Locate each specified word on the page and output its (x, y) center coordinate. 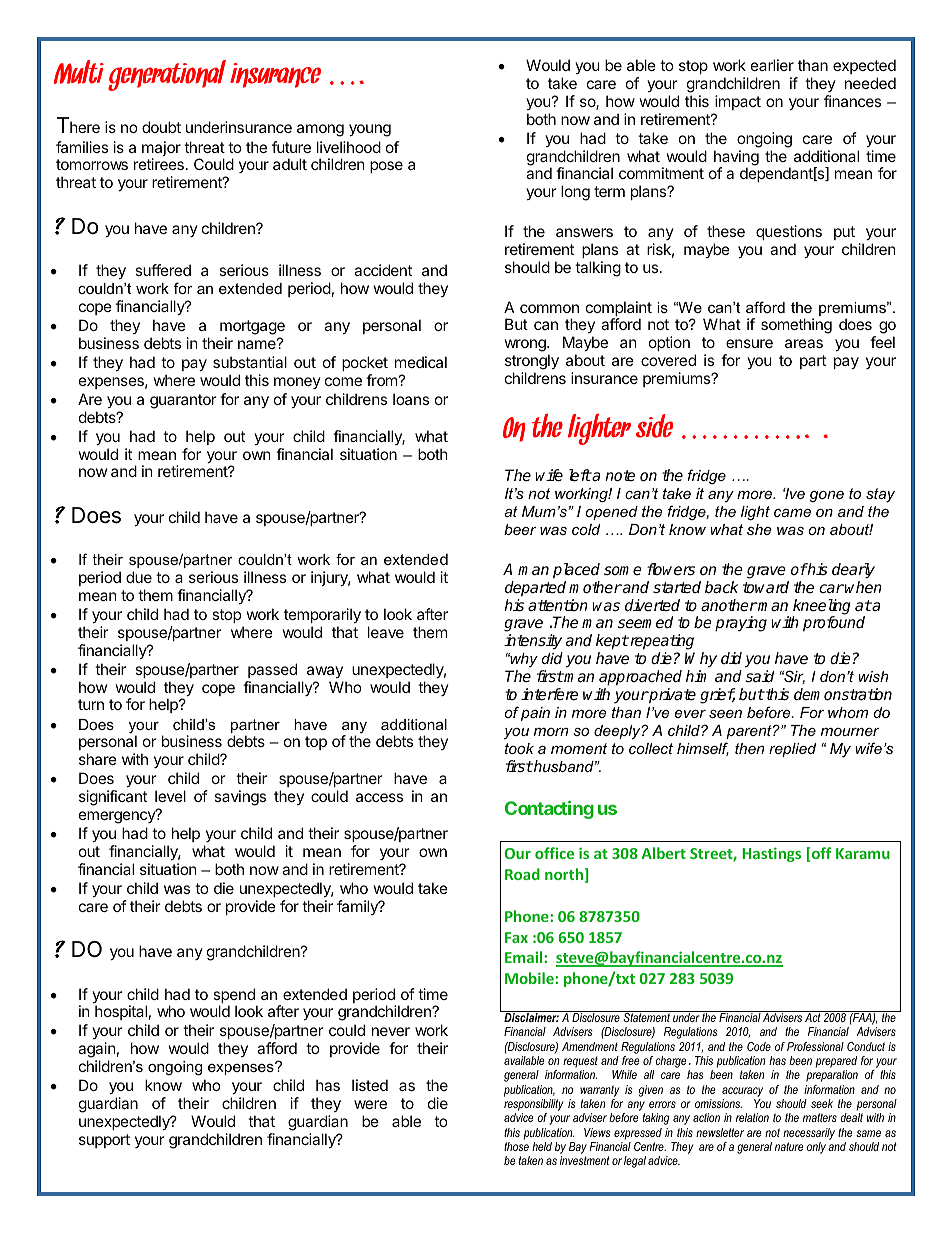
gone (827, 496)
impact (738, 102)
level (170, 796)
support (104, 1141)
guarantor (183, 401)
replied (792, 750)
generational (167, 75)
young (370, 130)
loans (411, 399)
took (519, 748)
